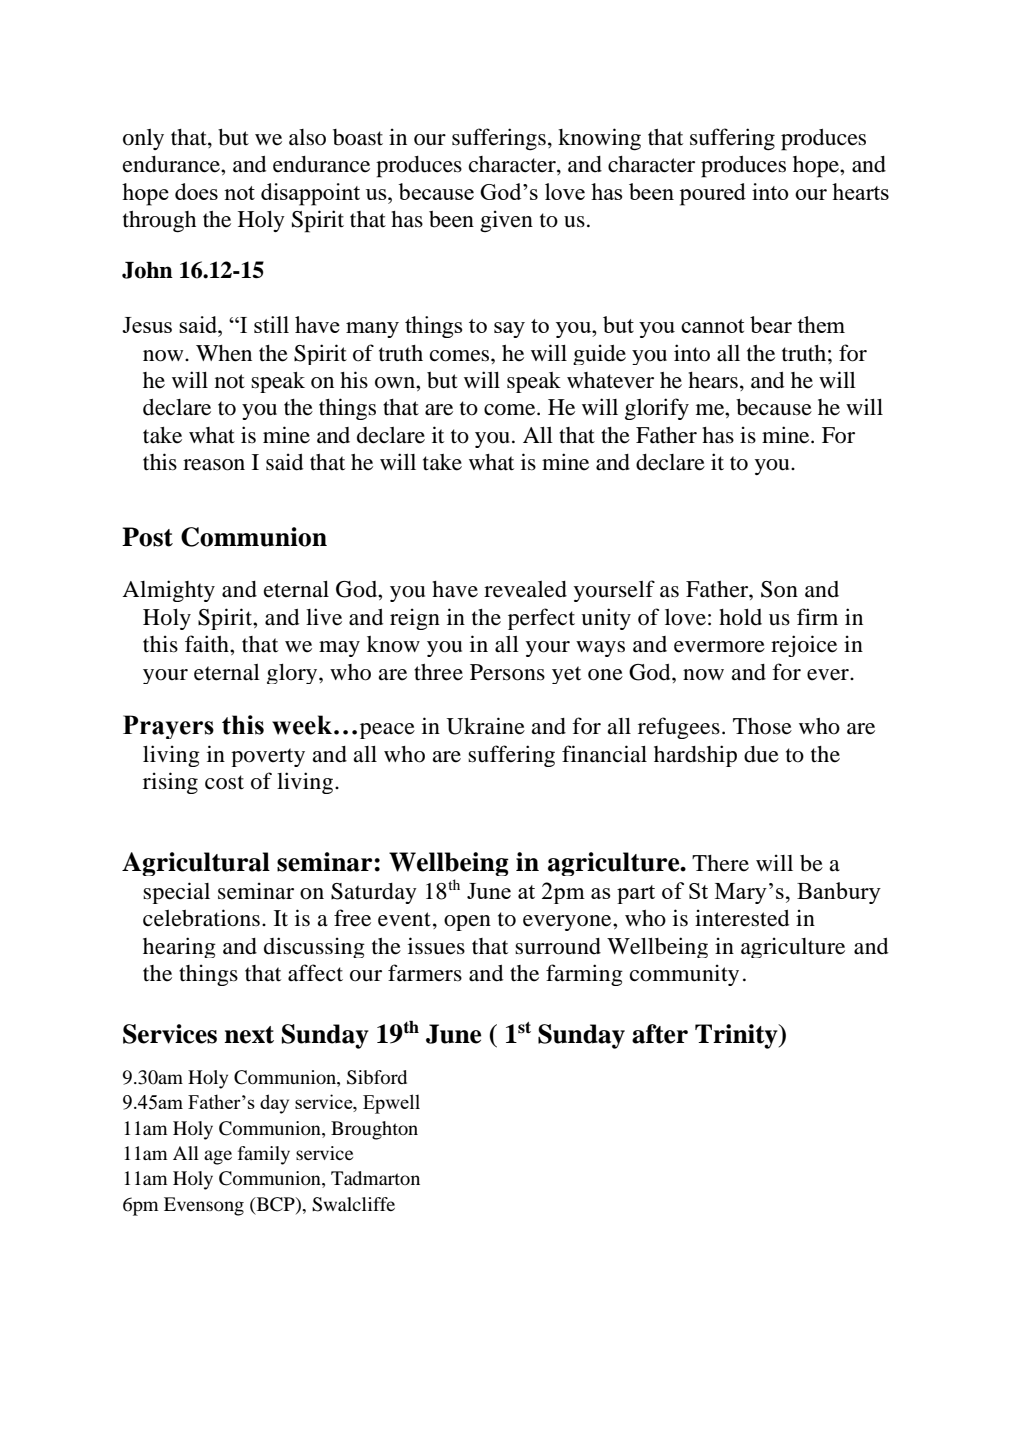  Describe the element at coordinates (208, 643) in the screenshot. I see `faith` at that location.
